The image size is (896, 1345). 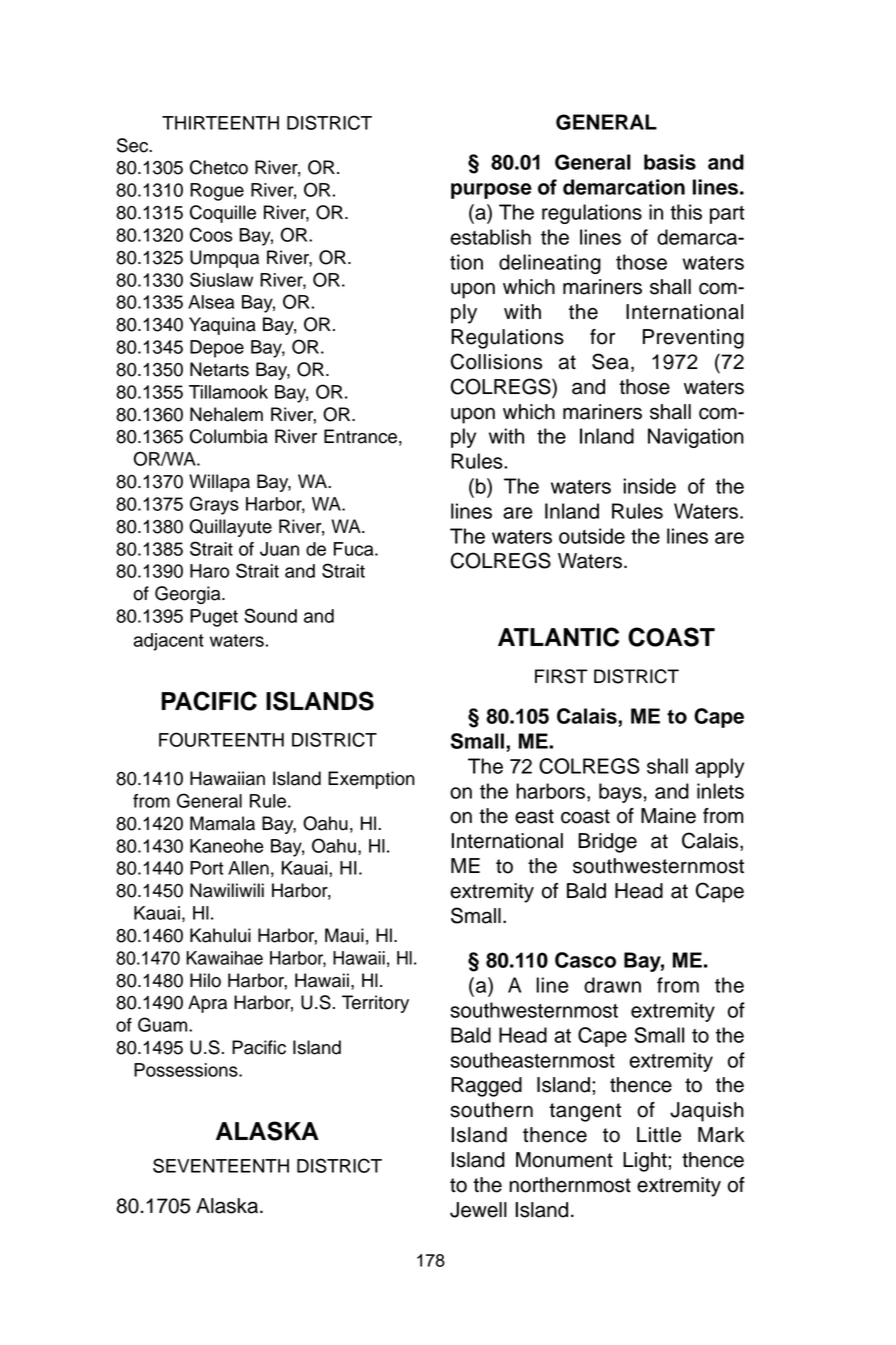 What do you see at coordinates (169, 642) in the screenshot?
I see `adjacent` at bounding box center [169, 642].
